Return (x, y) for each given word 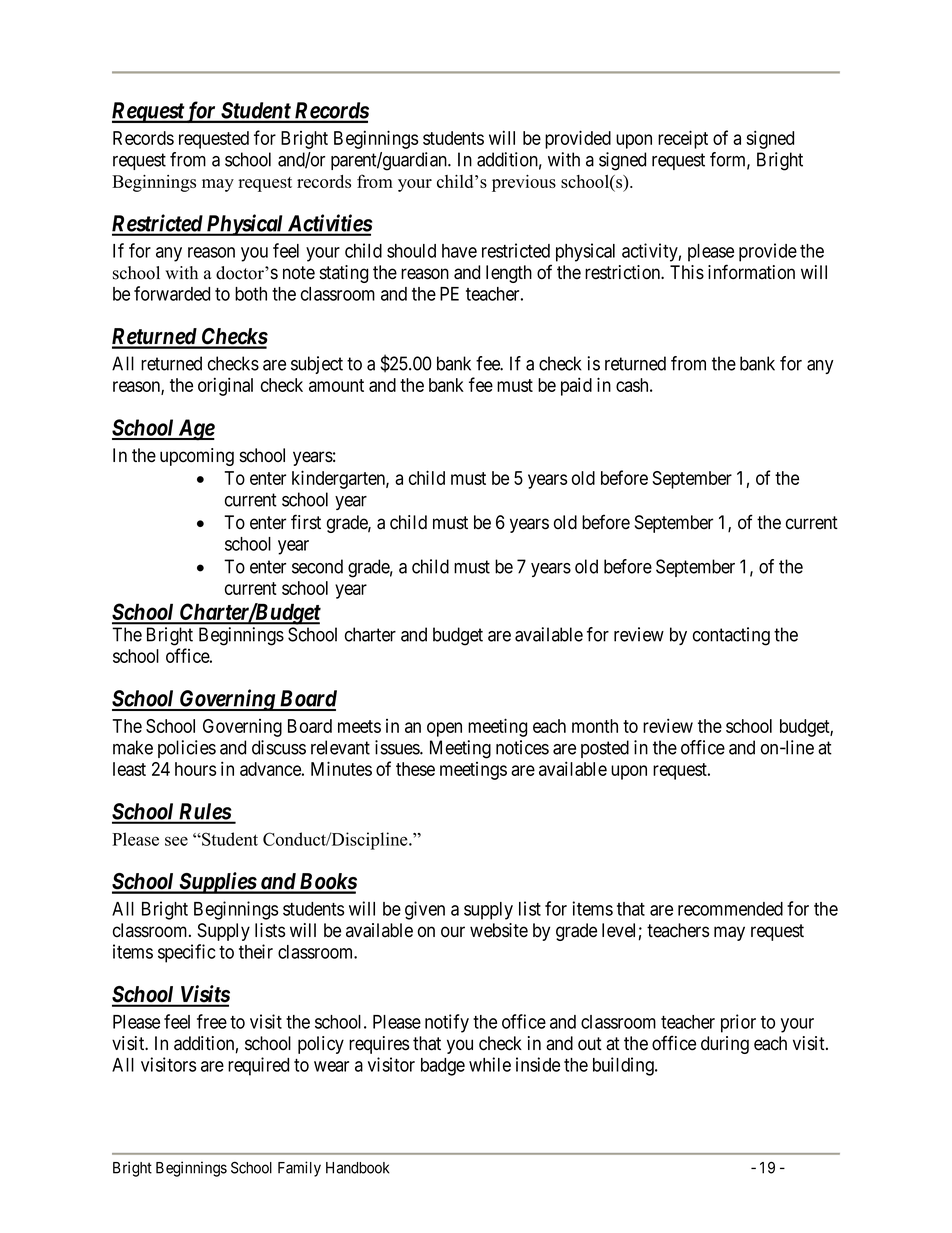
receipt (683, 139)
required (258, 1066)
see (176, 841)
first (306, 522)
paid (576, 386)
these (415, 769)
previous (524, 183)
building (624, 1066)
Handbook (357, 1168)
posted (605, 749)
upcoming (197, 457)
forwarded (172, 293)
